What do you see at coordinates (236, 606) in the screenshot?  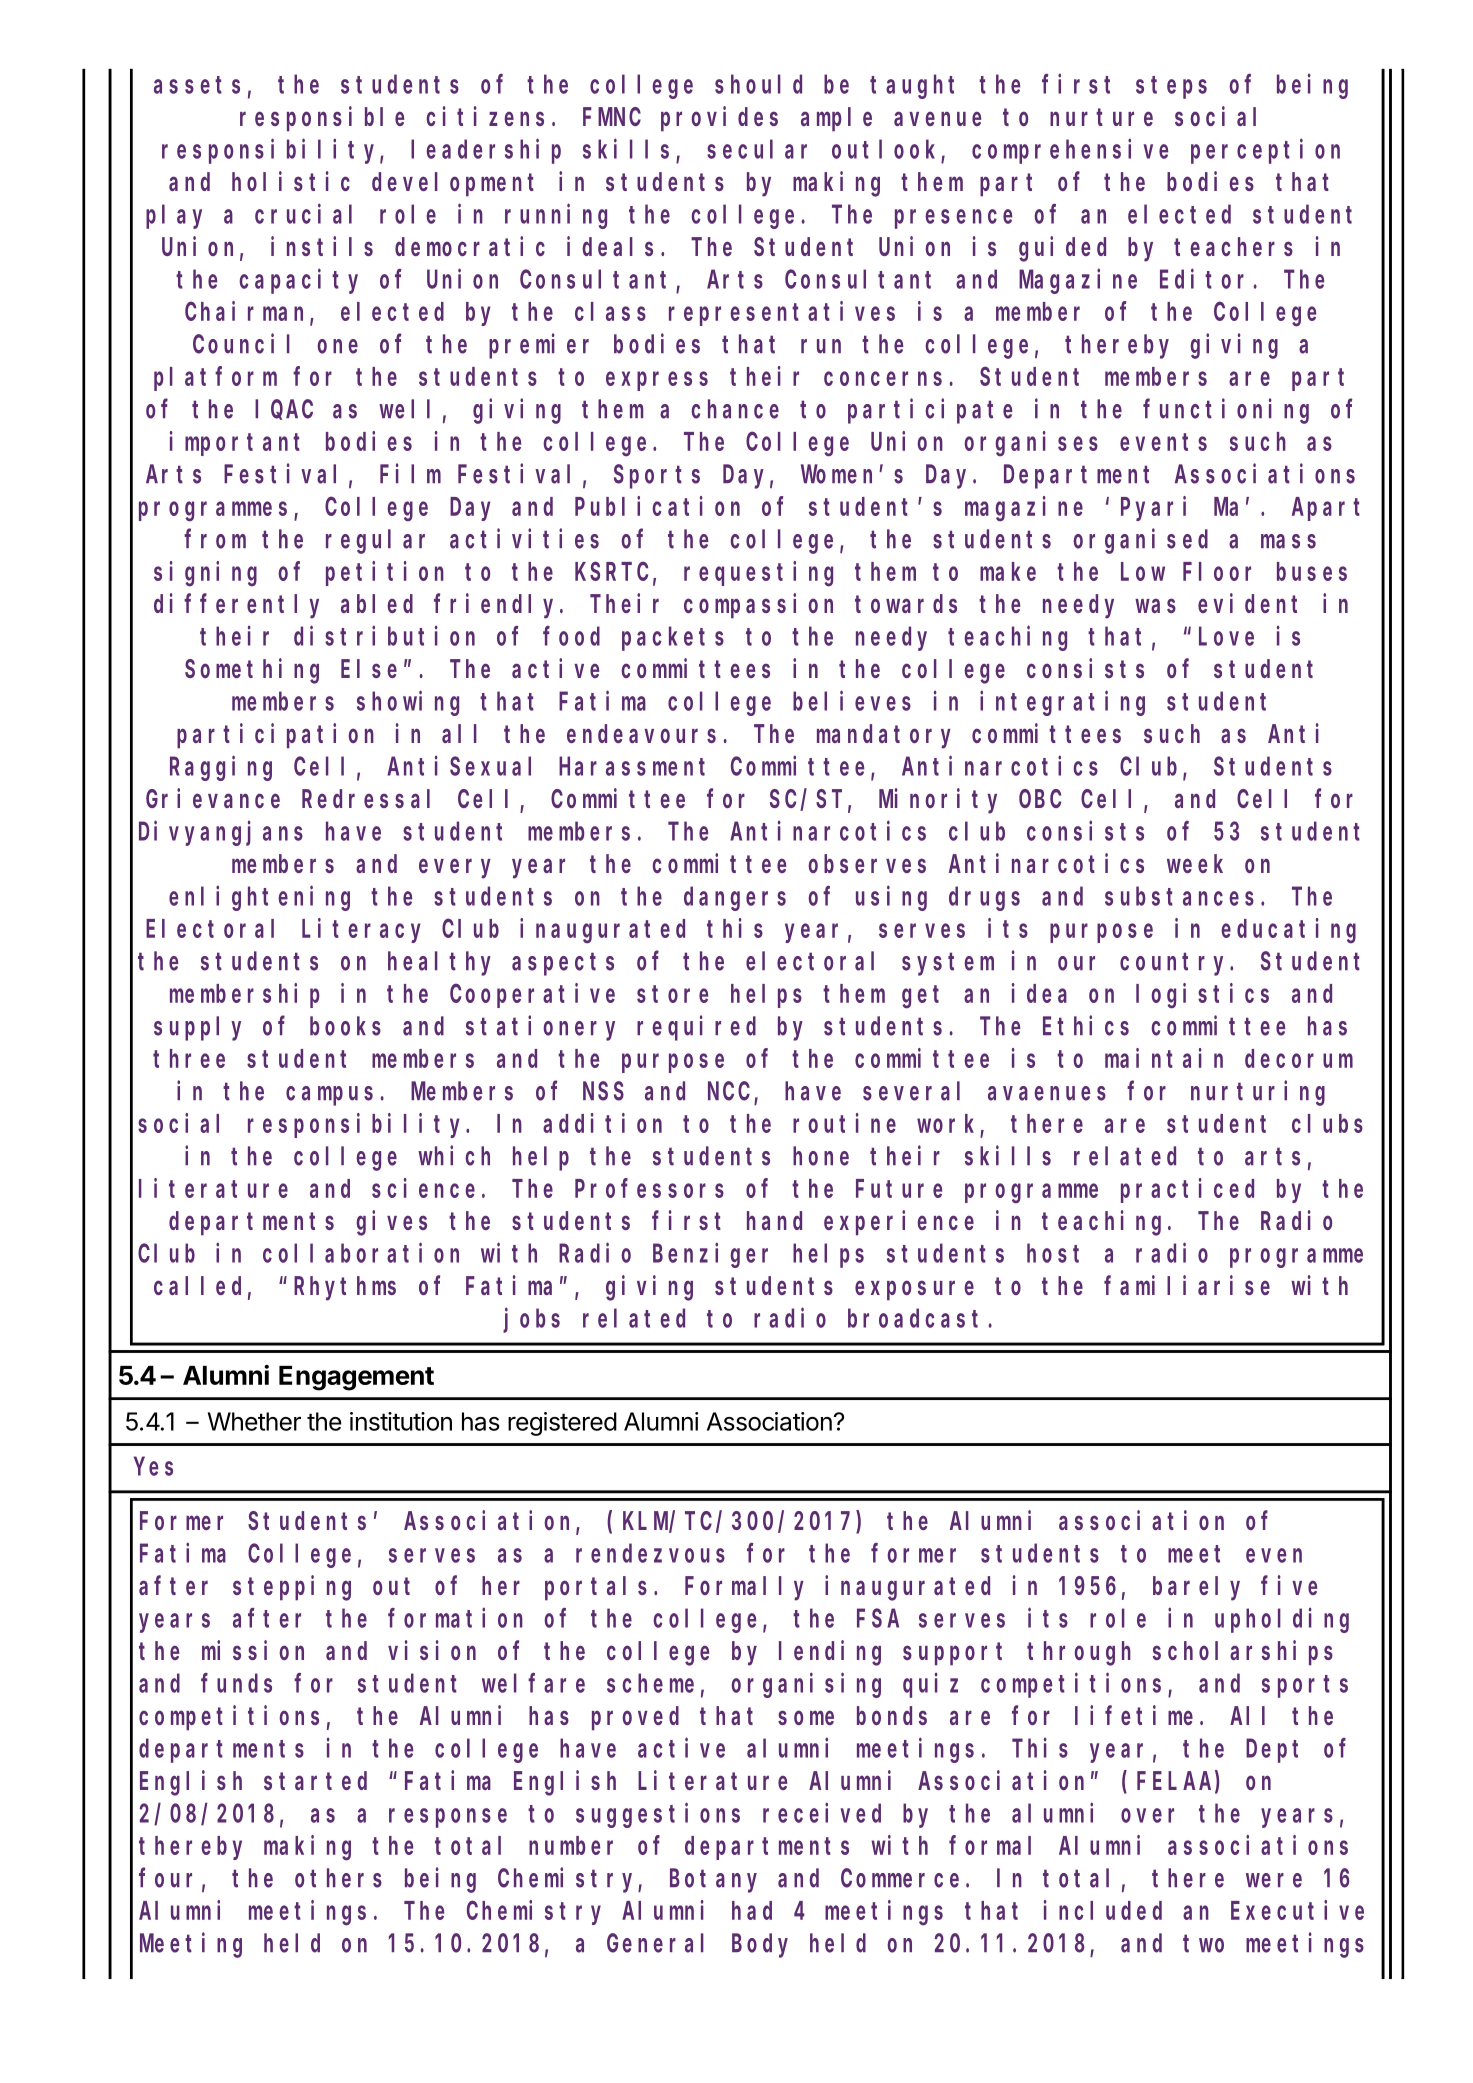 I see `differently` at bounding box center [236, 606].
